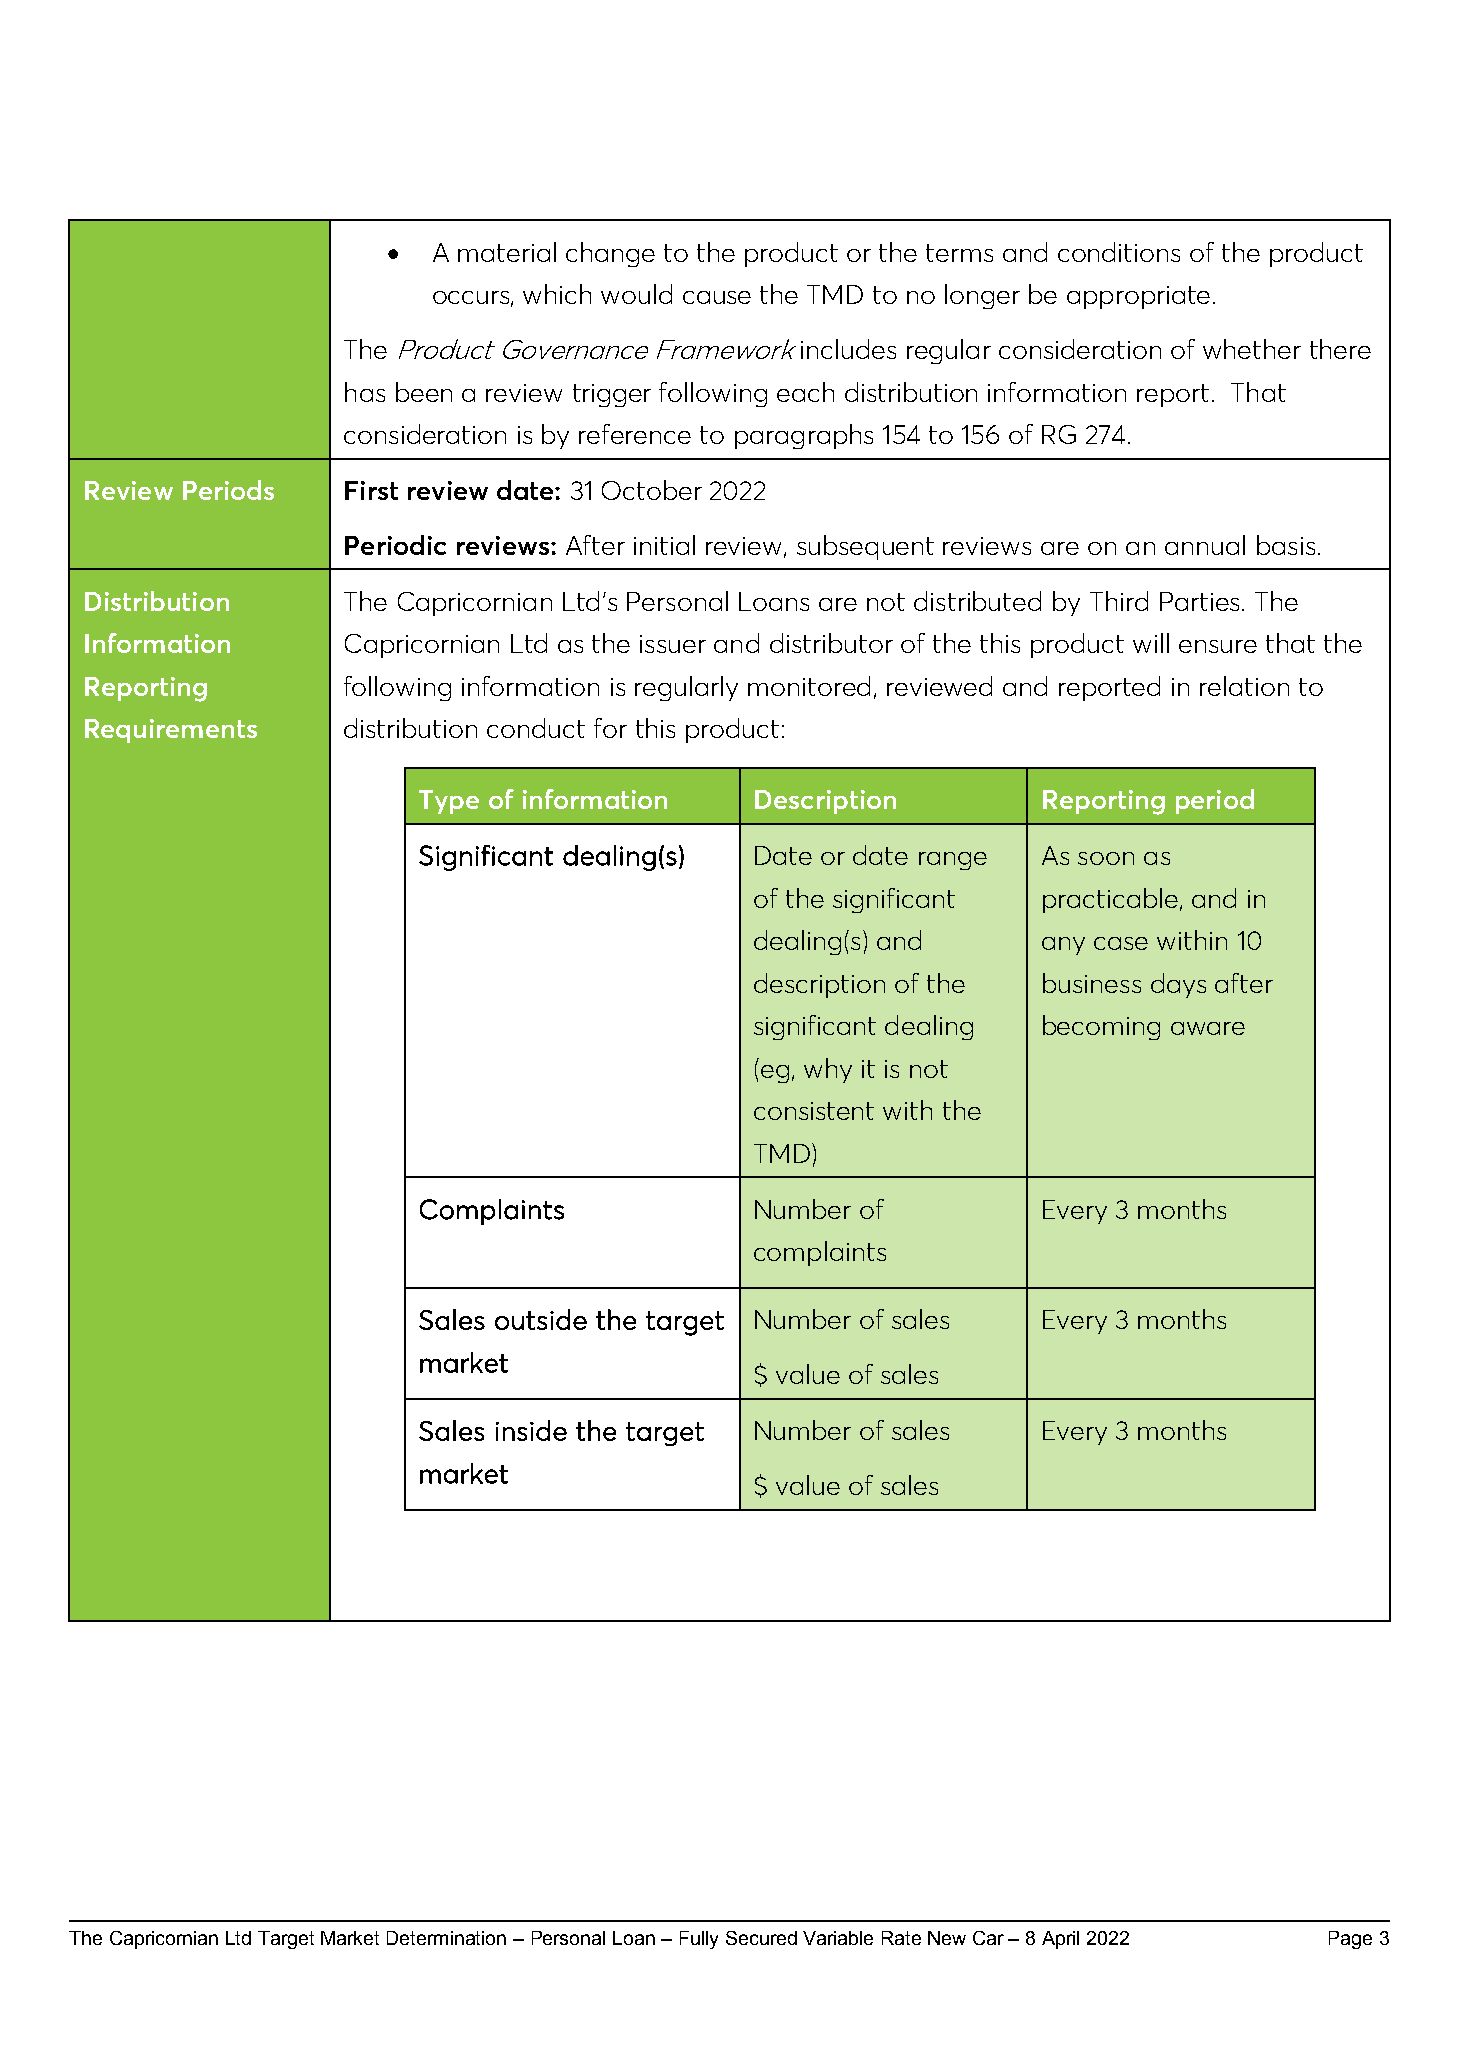  I want to click on cause, so click(717, 297).
